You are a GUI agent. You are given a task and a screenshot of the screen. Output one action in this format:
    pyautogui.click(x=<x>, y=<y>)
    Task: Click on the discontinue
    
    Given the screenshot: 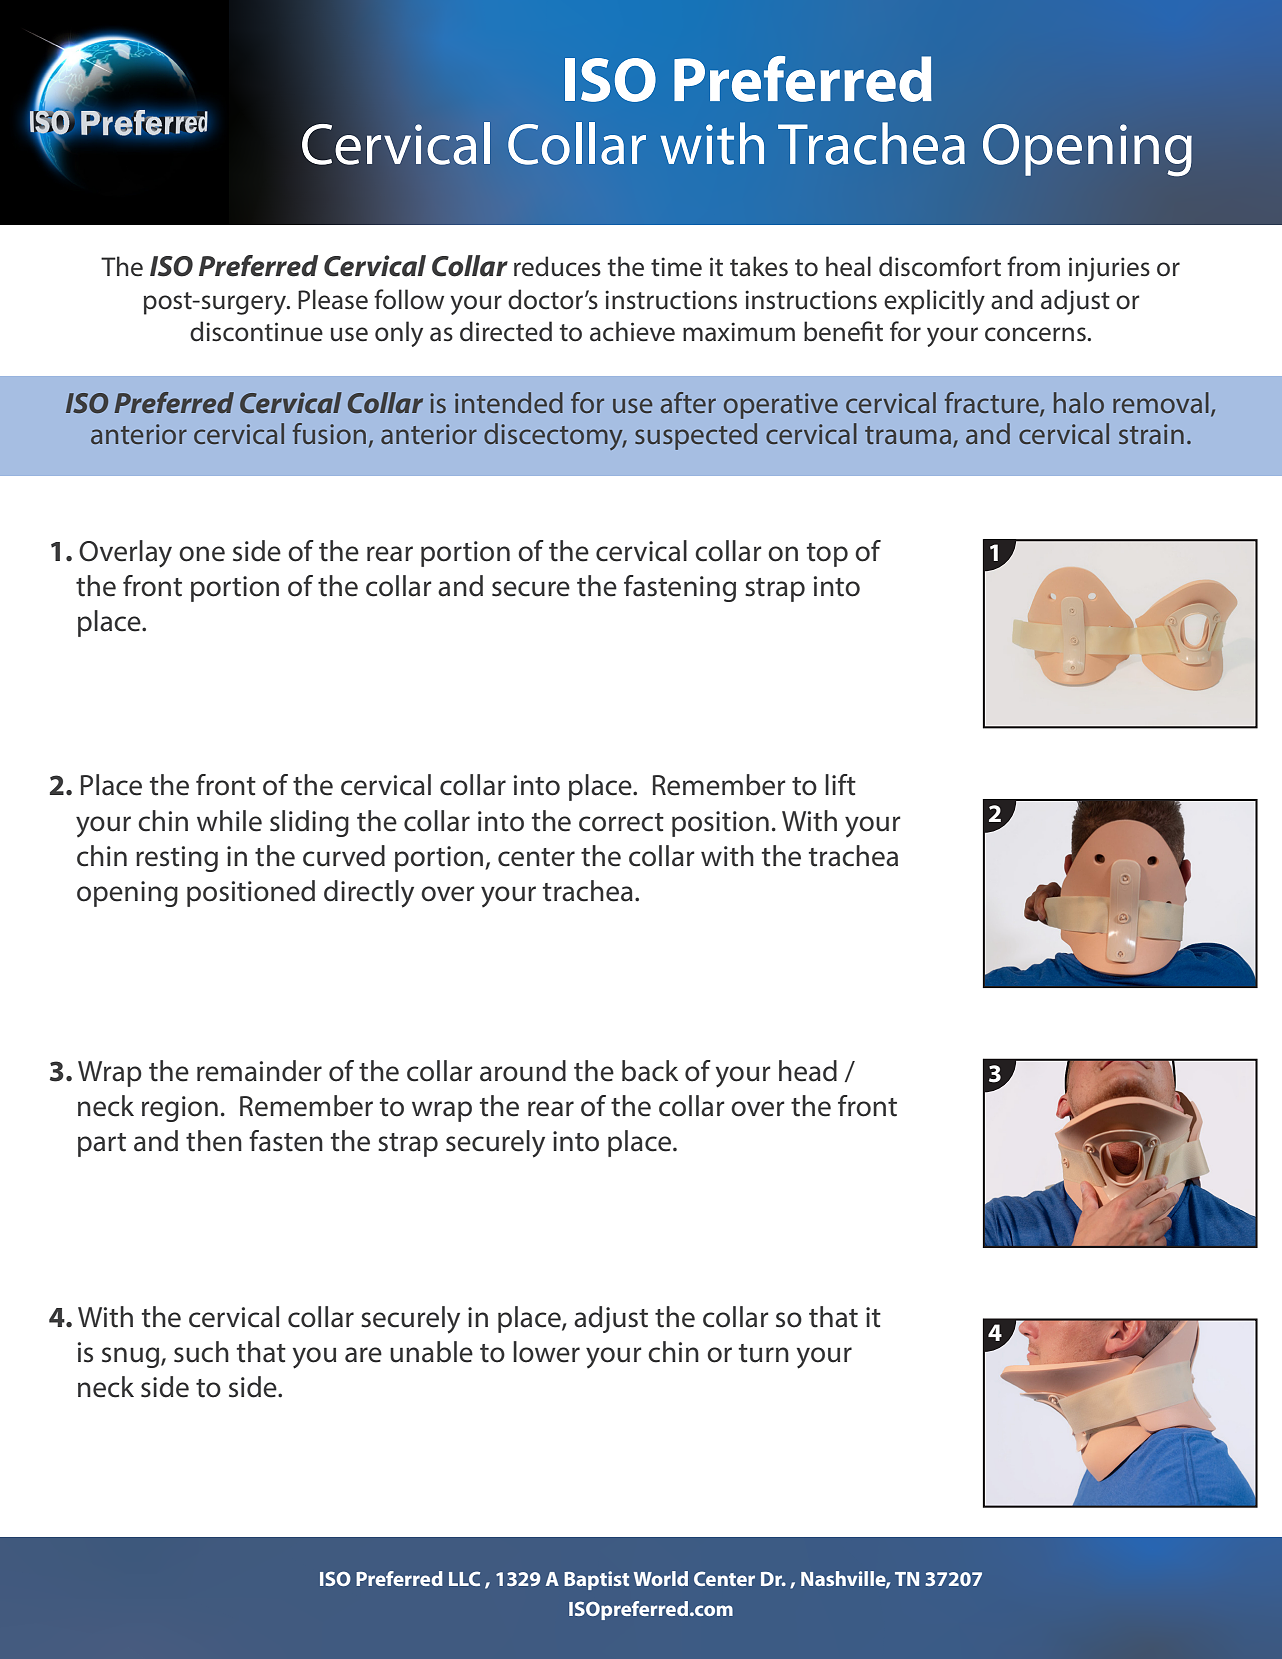 What is the action you would take?
    pyautogui.click(x=256, y=331)
